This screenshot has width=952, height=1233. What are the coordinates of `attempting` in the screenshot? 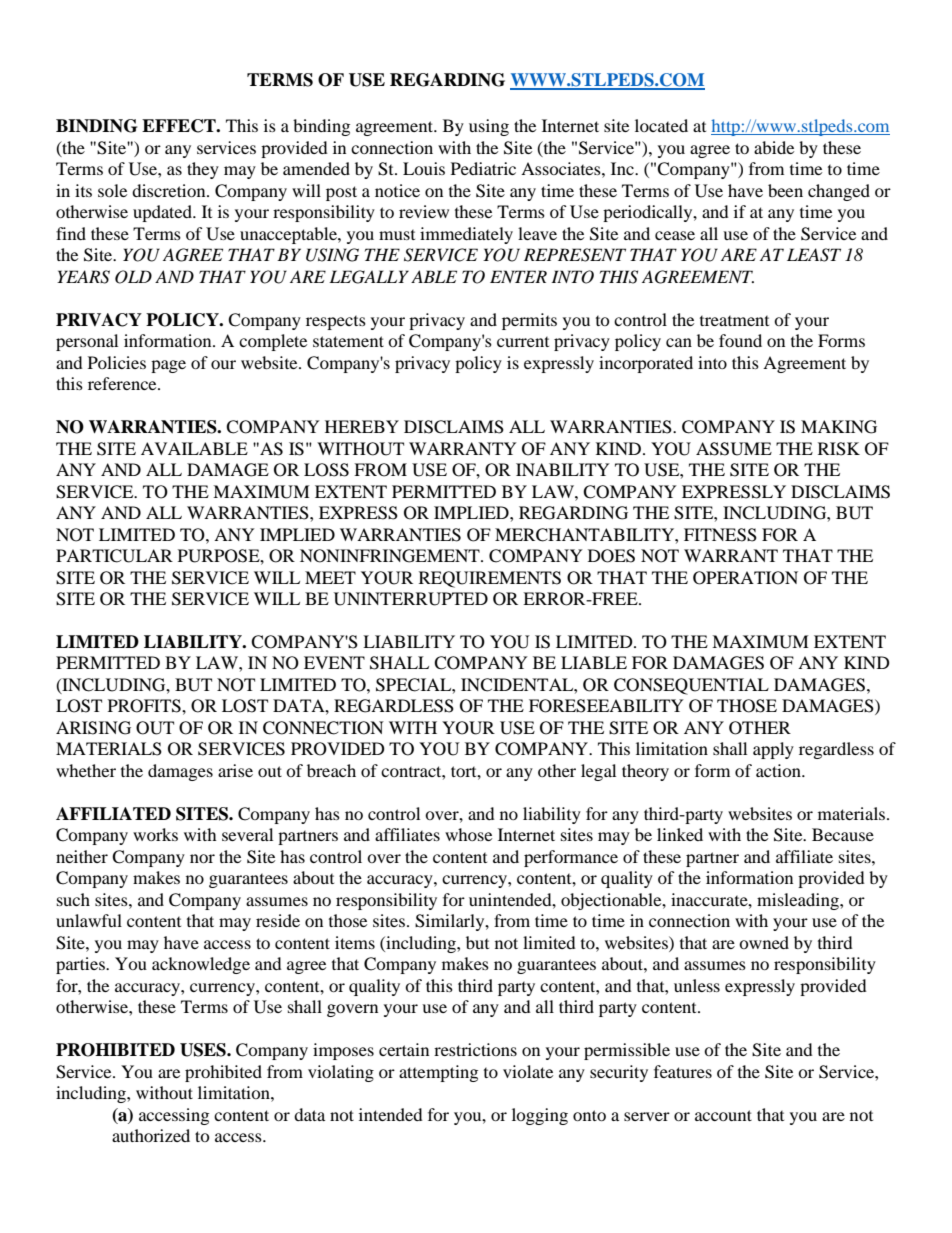 It's located at (438, 1073).
